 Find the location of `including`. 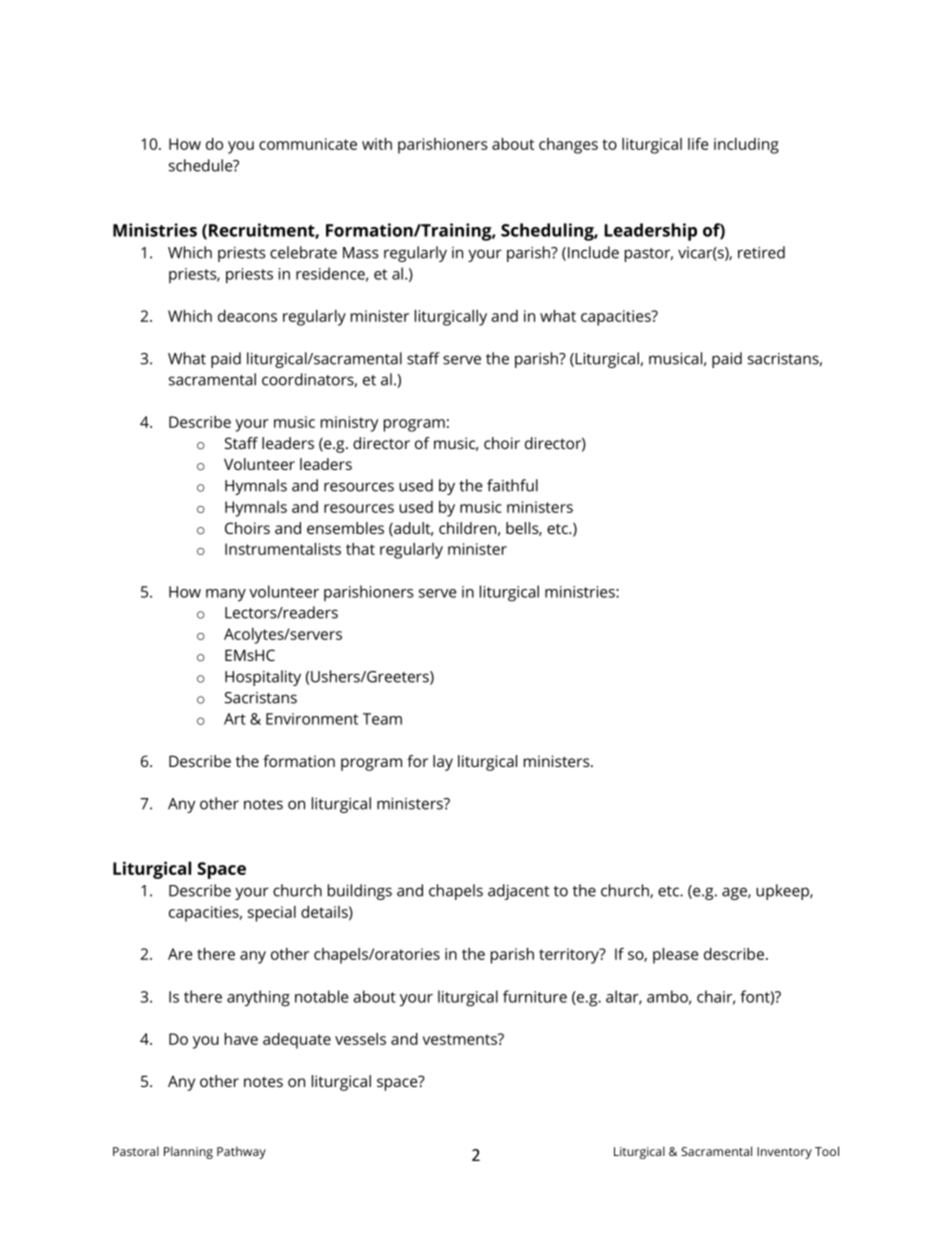

including is located at coordinates (746, 146).
